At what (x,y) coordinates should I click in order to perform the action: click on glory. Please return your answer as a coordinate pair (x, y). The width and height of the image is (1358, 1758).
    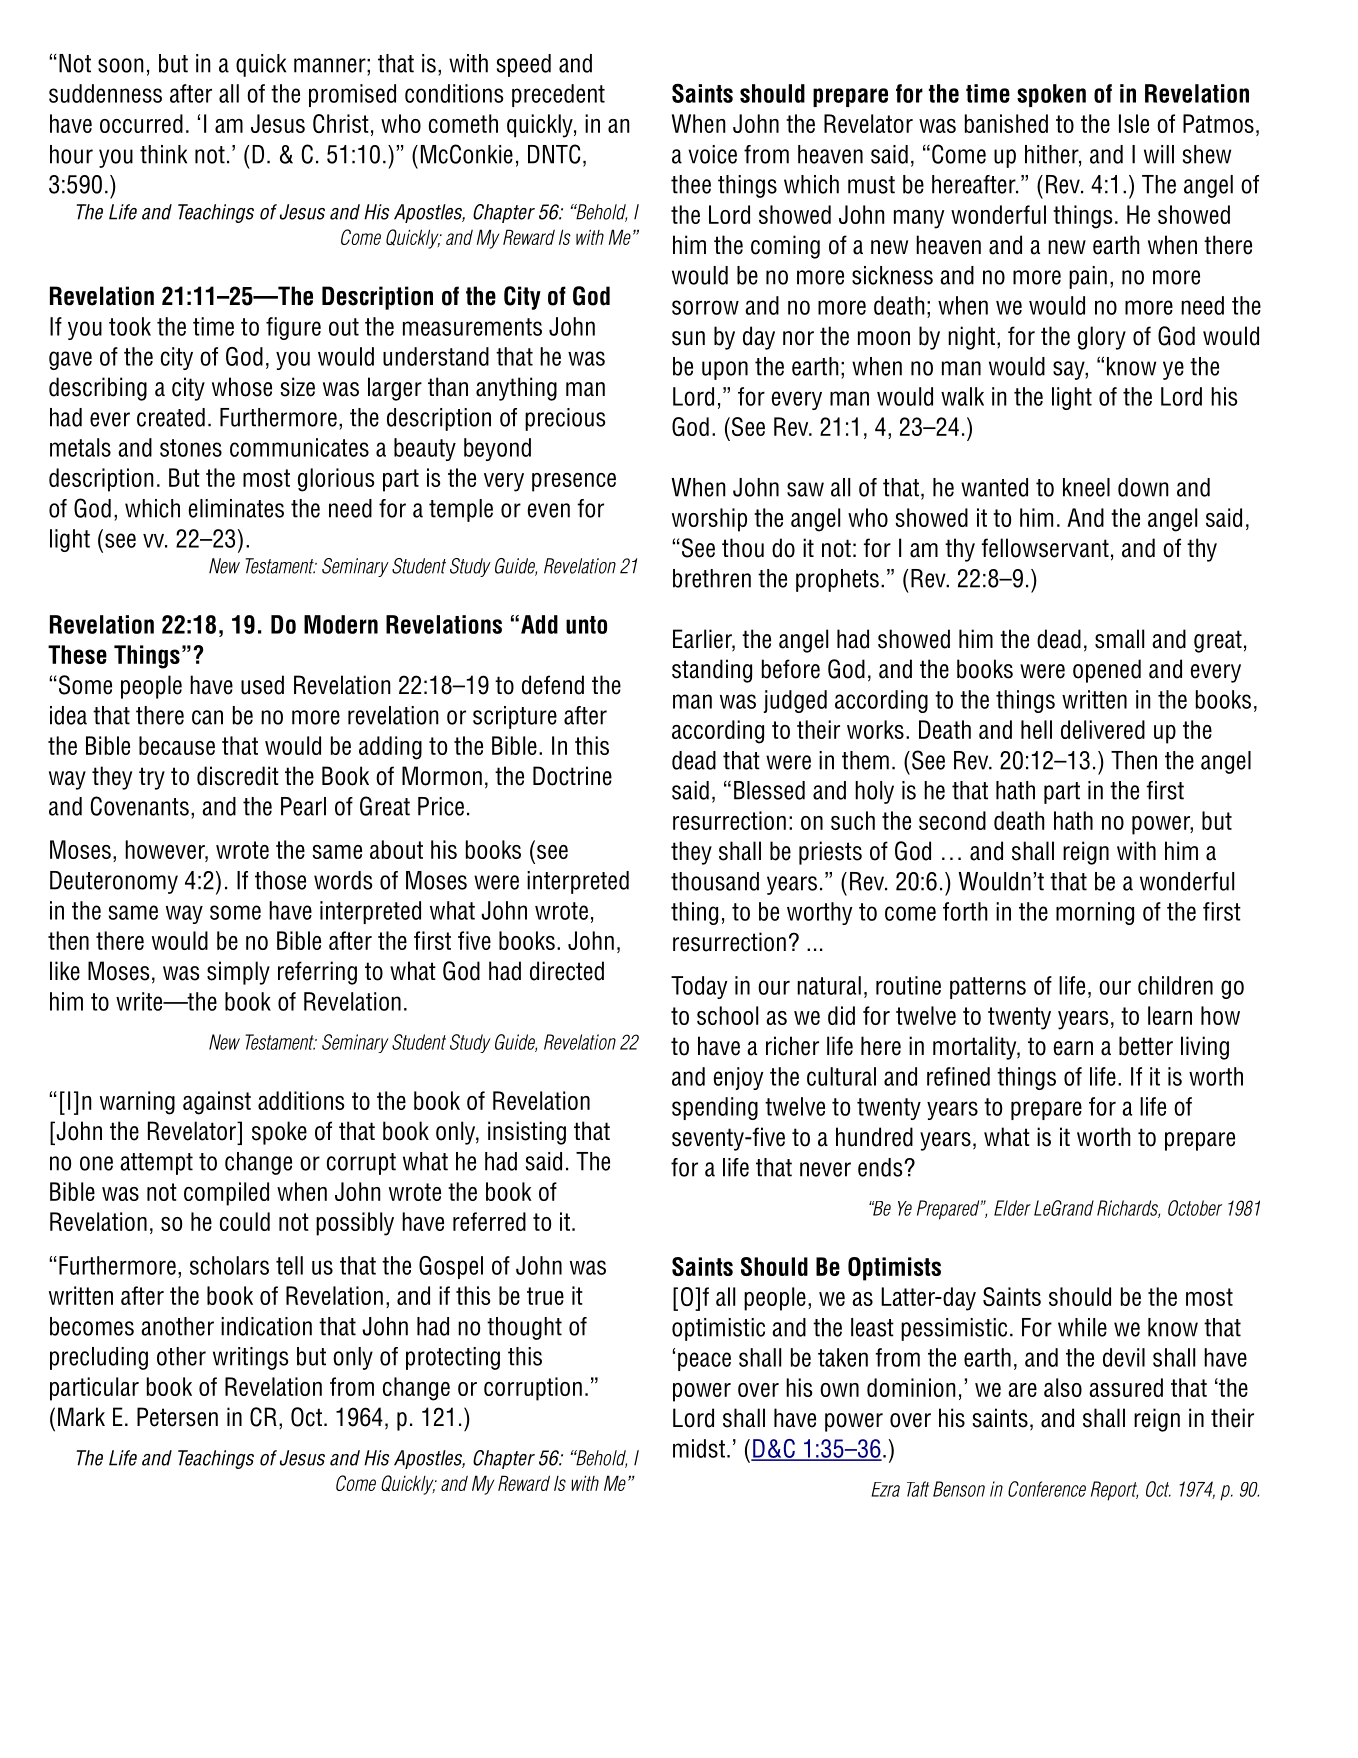
    Looking at the image, I should click on (1102, 338).
